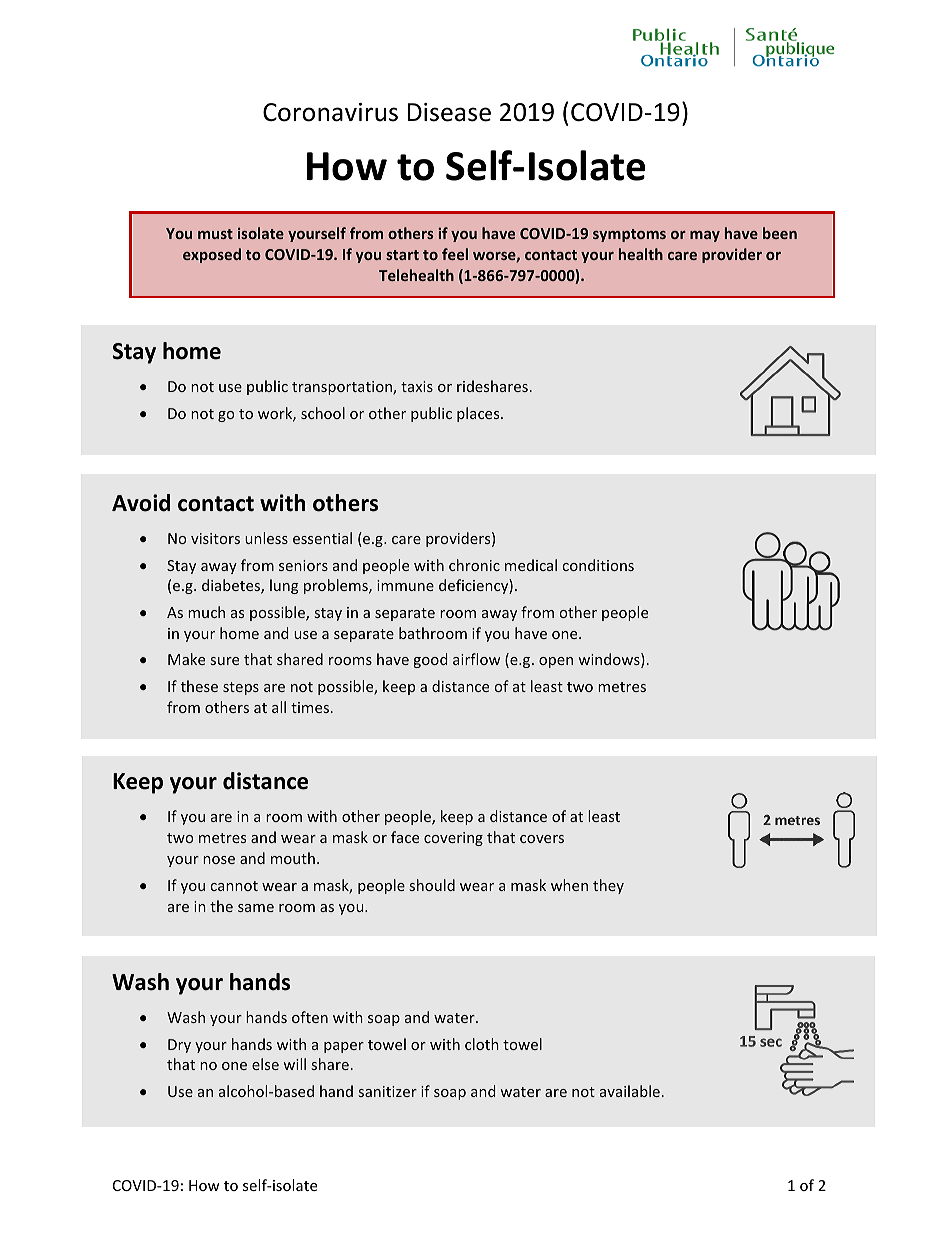 The image size is (952, 1233). What do you see at coordinates (330, 112) in the screenshot?
I see `Coronavirus` at bounding box center [330, 112].
